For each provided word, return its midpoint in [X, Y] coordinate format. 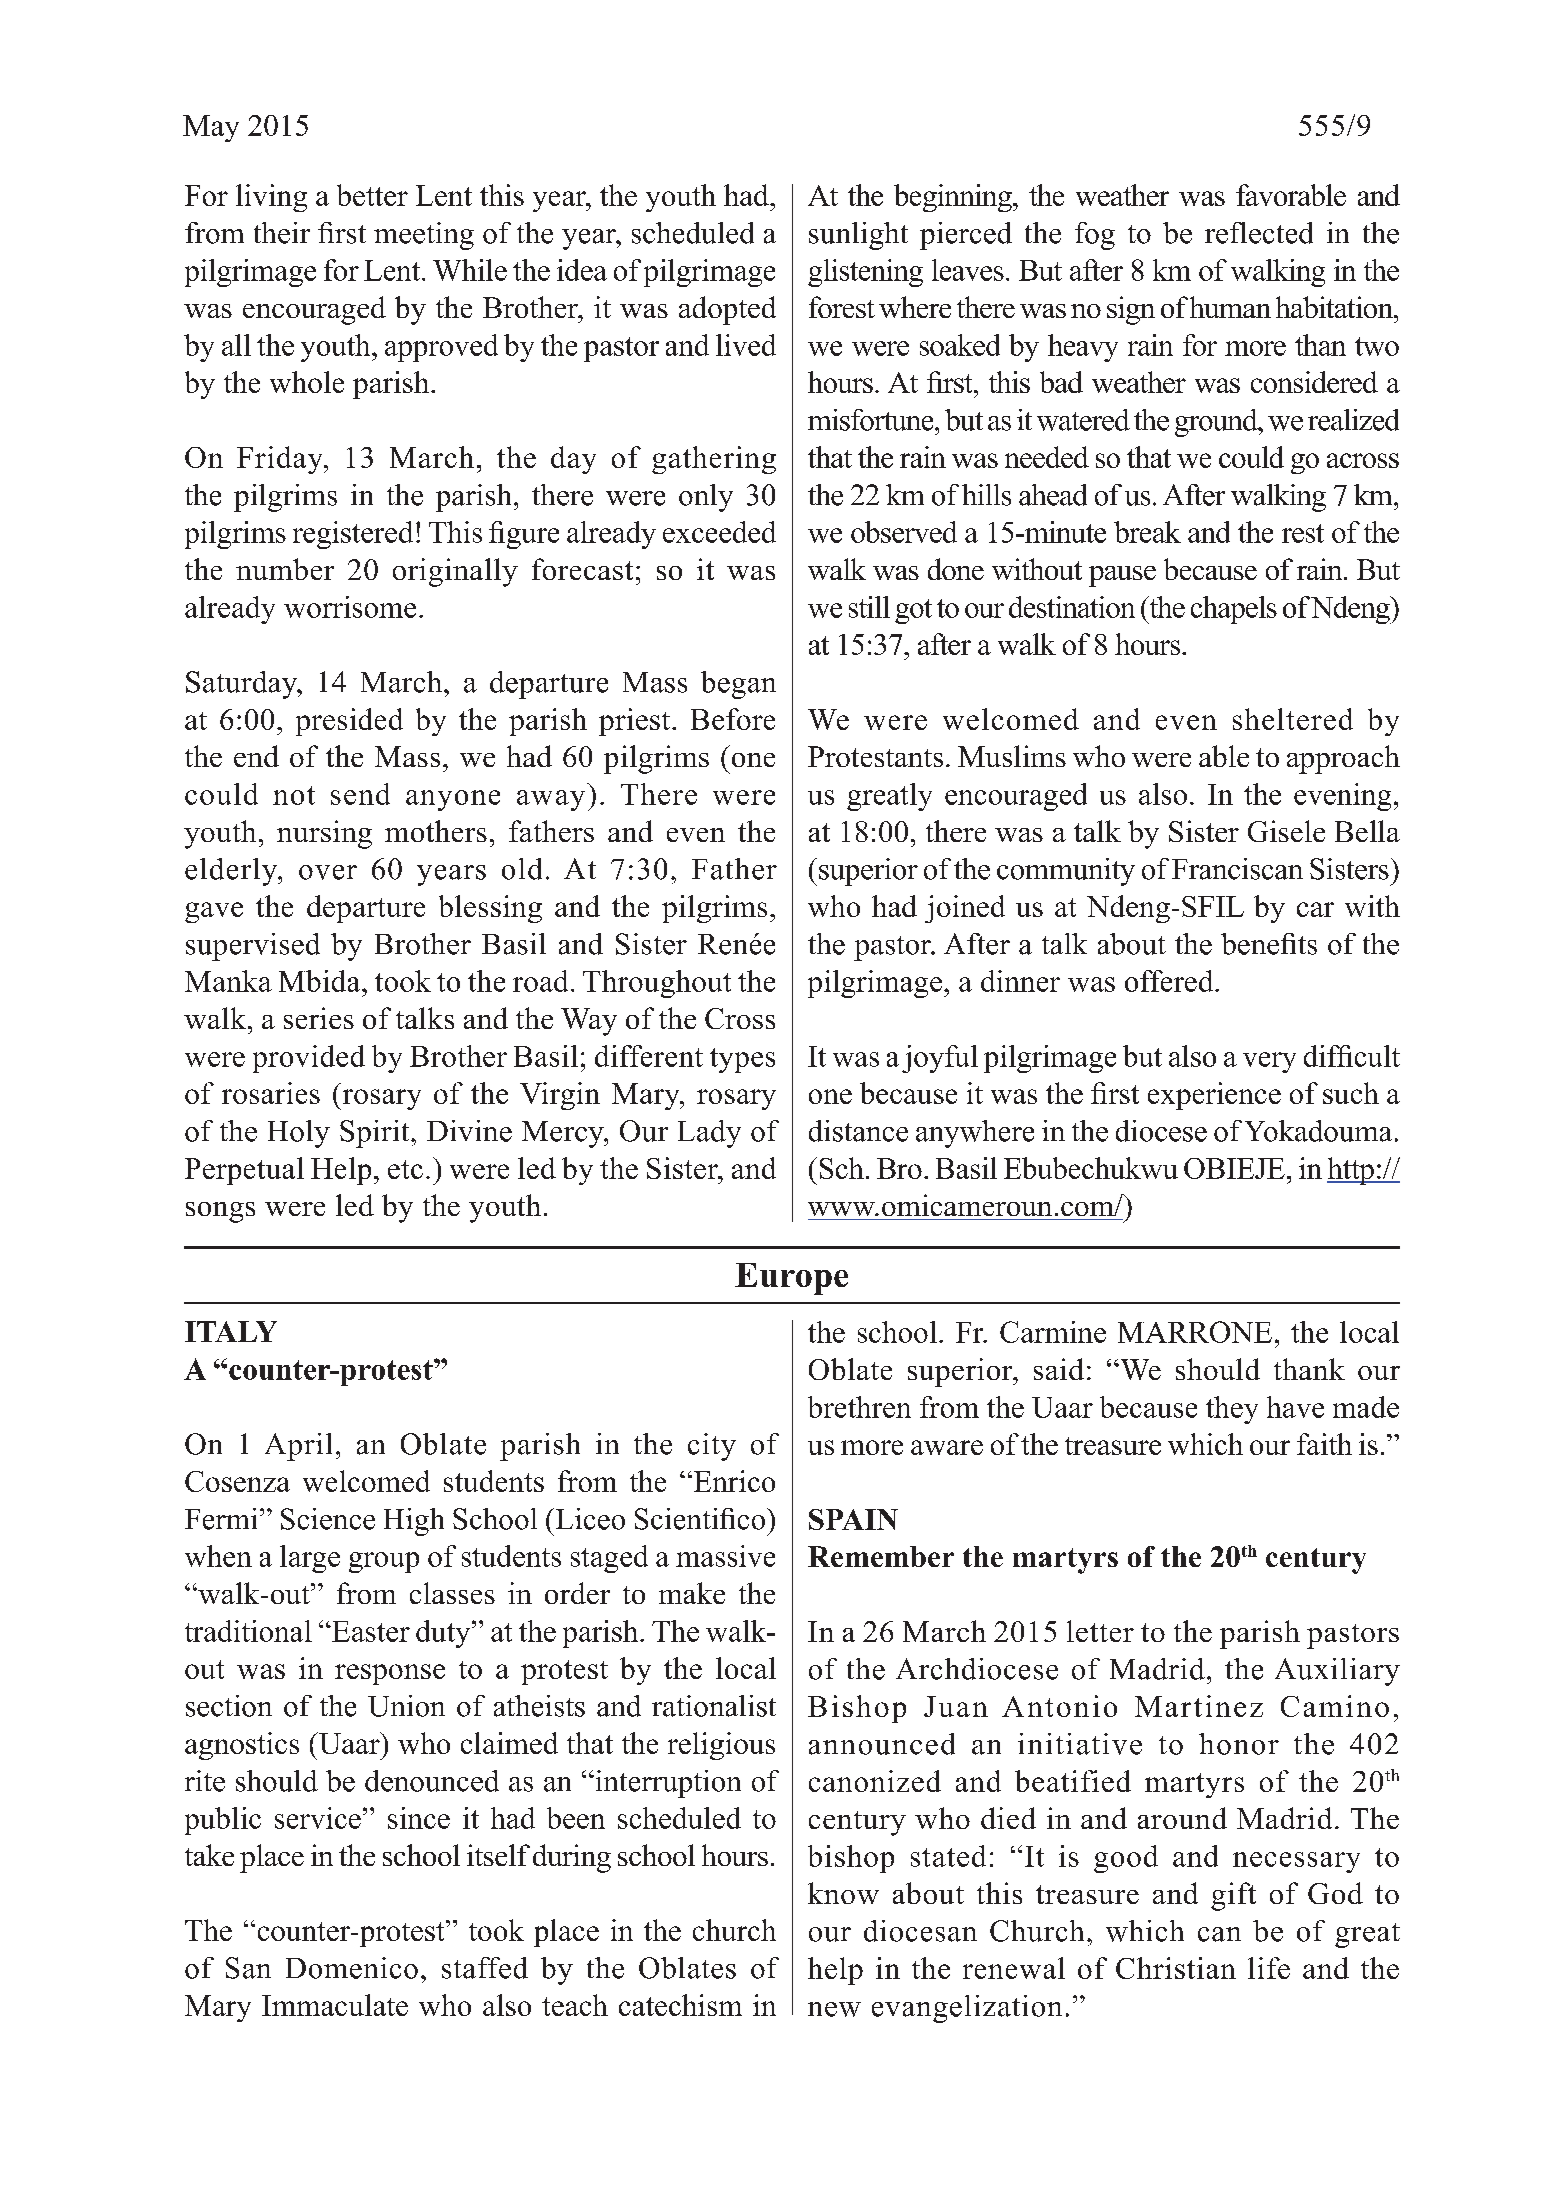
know [843, 1893]
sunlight [858, 236]
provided [309, 1059]
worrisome [350, 607]
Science [328, 1519]
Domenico [352, 1968]
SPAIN [853, 1519]
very [1269, 1062]
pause [1122, 576]
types [742, 1060]
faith [1324, 1444]
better [372, 195]
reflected [1259, 233]
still [869, 607]
